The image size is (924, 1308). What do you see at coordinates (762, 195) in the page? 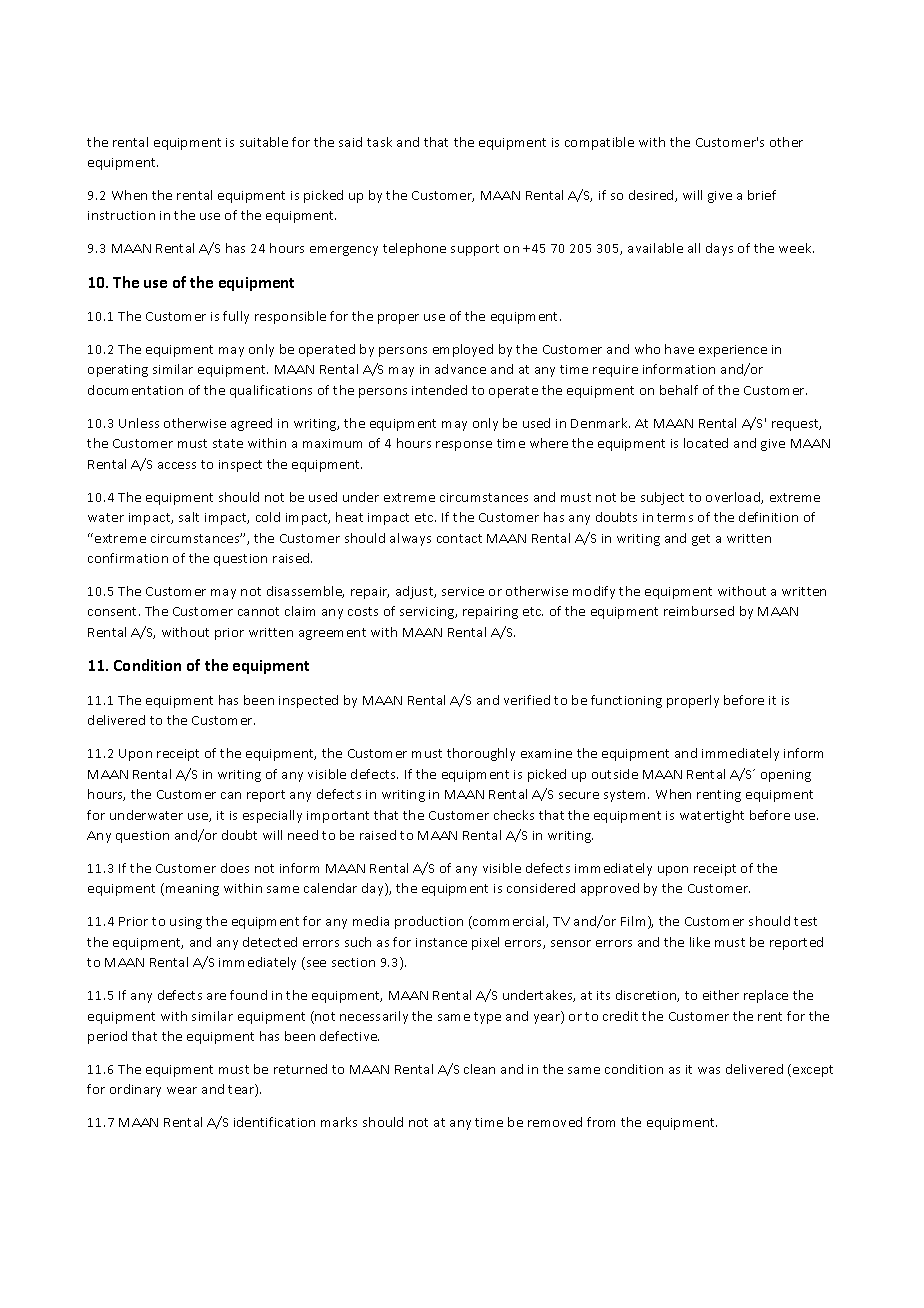
I see `brief` at bounding box center [762, 195].
